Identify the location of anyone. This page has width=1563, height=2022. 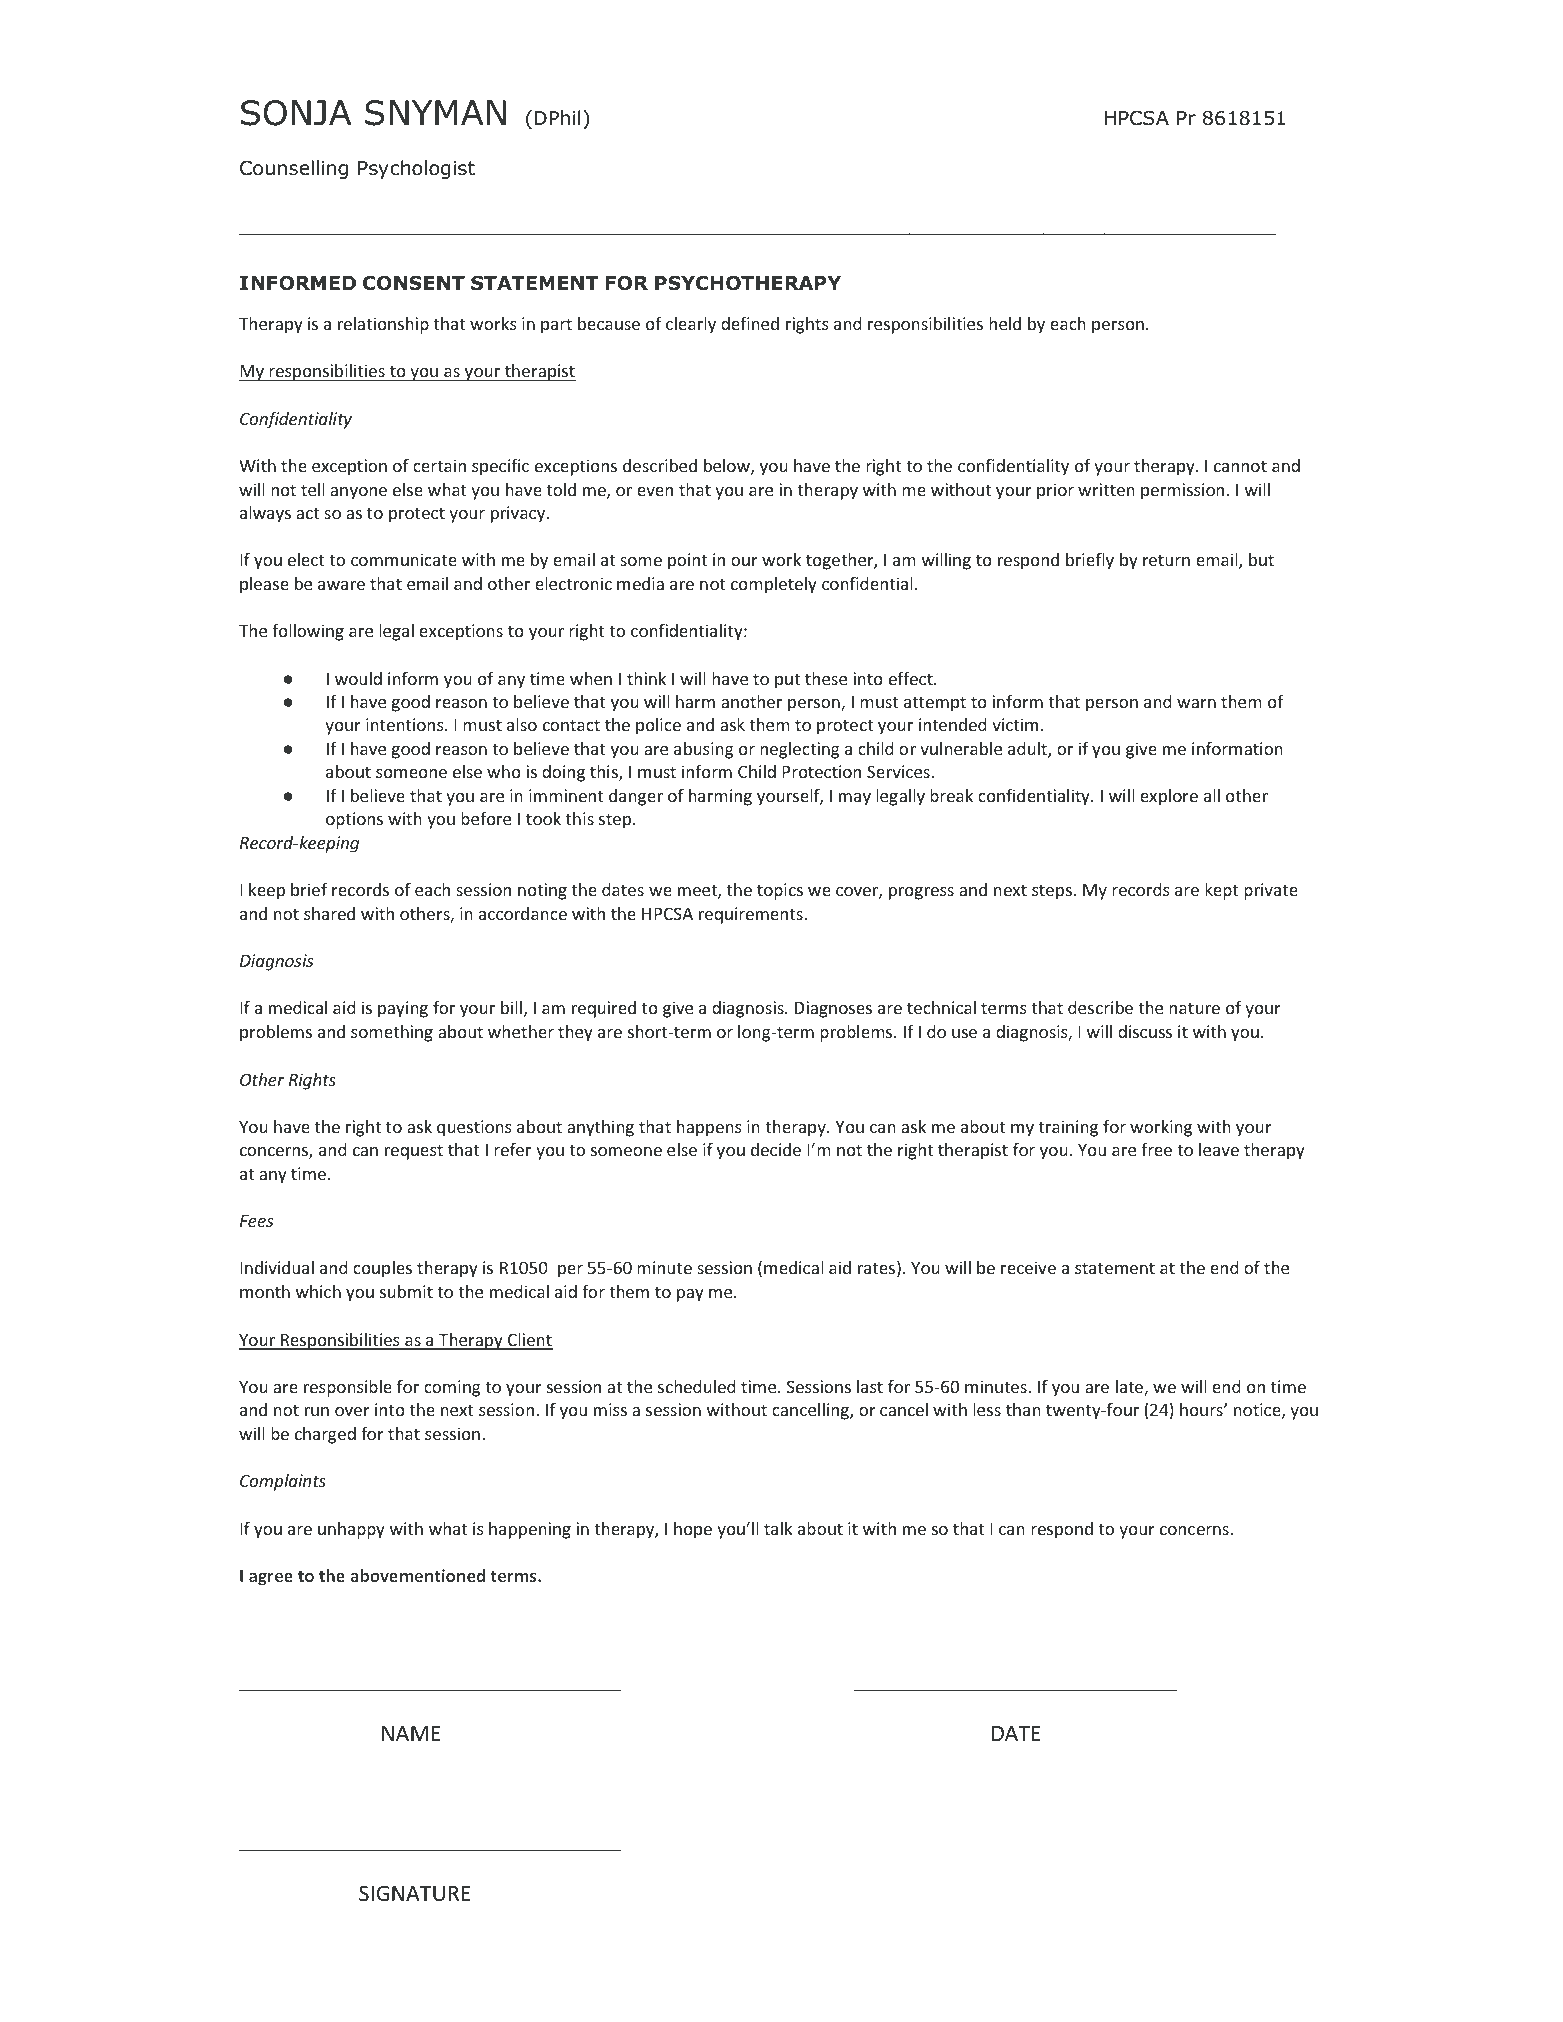
(358, 493).
